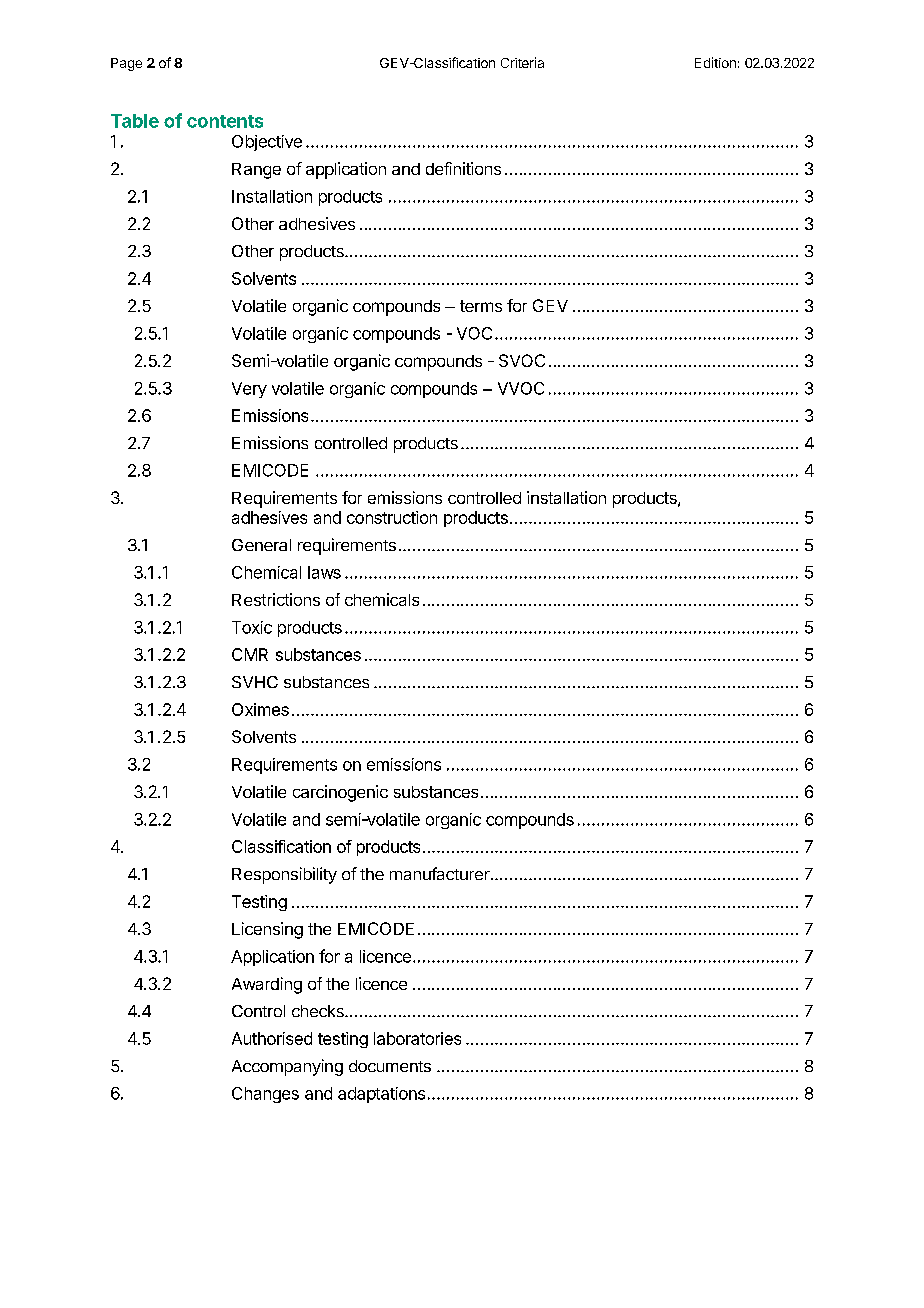 The width and height of the document is (924, 1308). Describe the element at coordinates (522, 62) in the document. I see `Criteria` at that location.
